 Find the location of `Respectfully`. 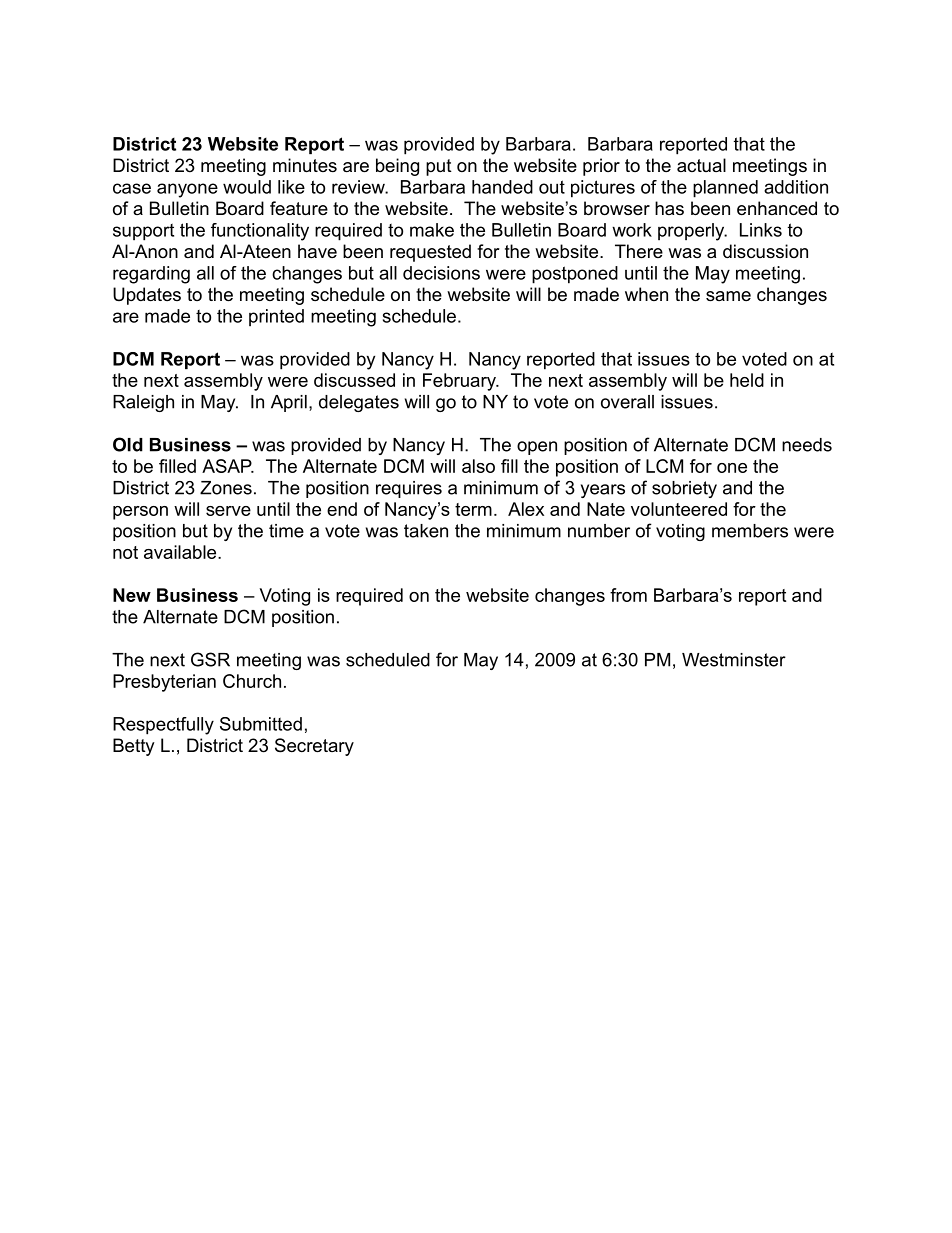

Respectfully is located at coordinates (163, 726).
